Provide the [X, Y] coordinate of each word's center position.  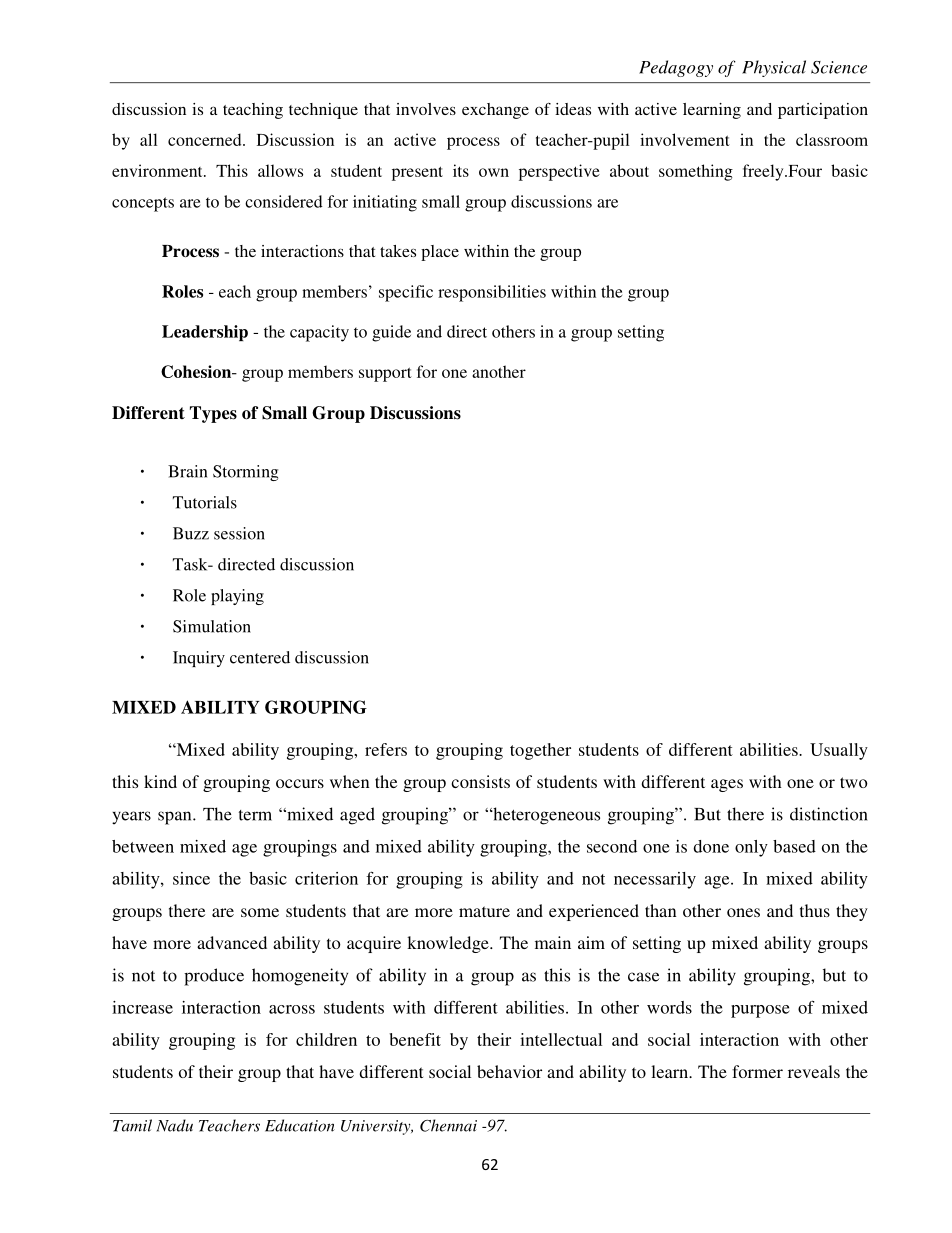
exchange [495, 111]
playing [237, 597]
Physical [774, 68]
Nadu [174, 1125]
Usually [839, 751]
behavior [509, 1071]
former [757, 1071]
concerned [206, 139]
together [540, 751]
